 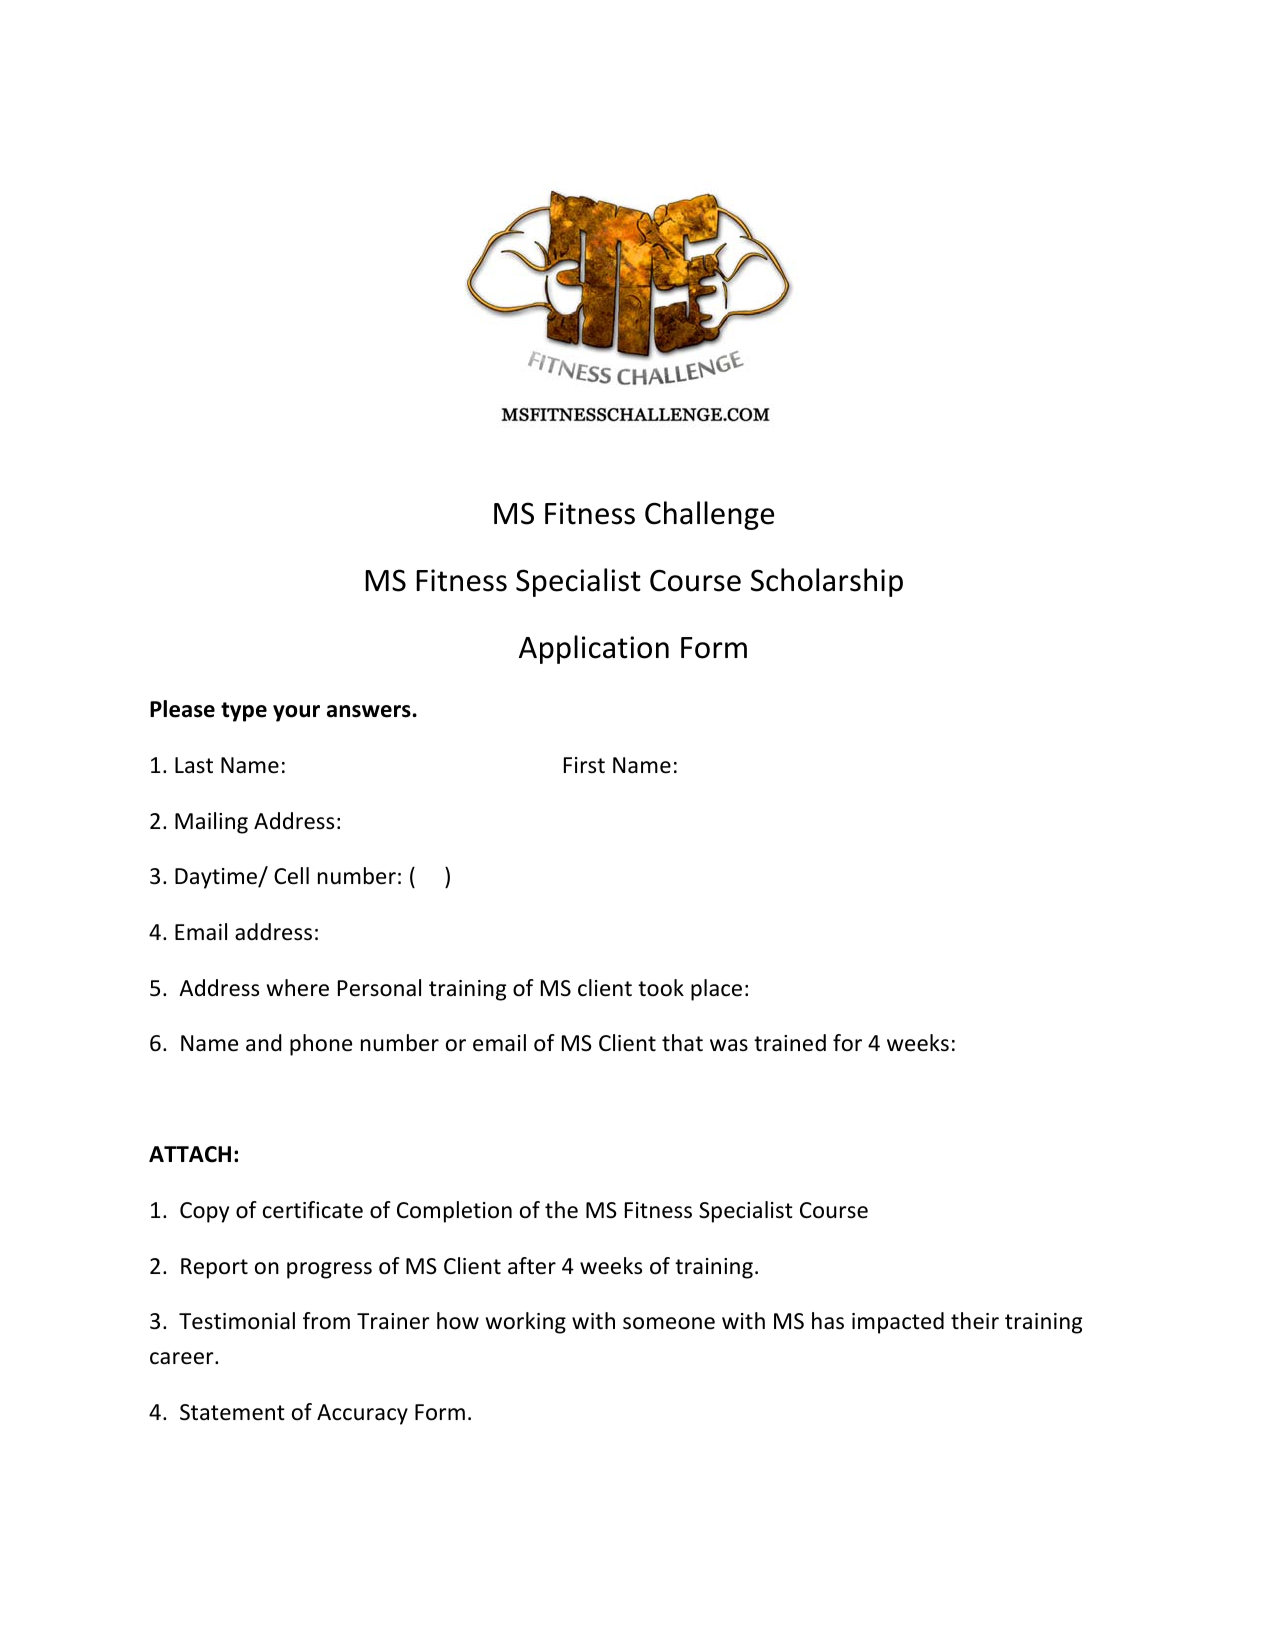 What do you see at coordinates (232, 1412) in the screenshot?
I see `Statement` at bounding box center [232, 1412].
